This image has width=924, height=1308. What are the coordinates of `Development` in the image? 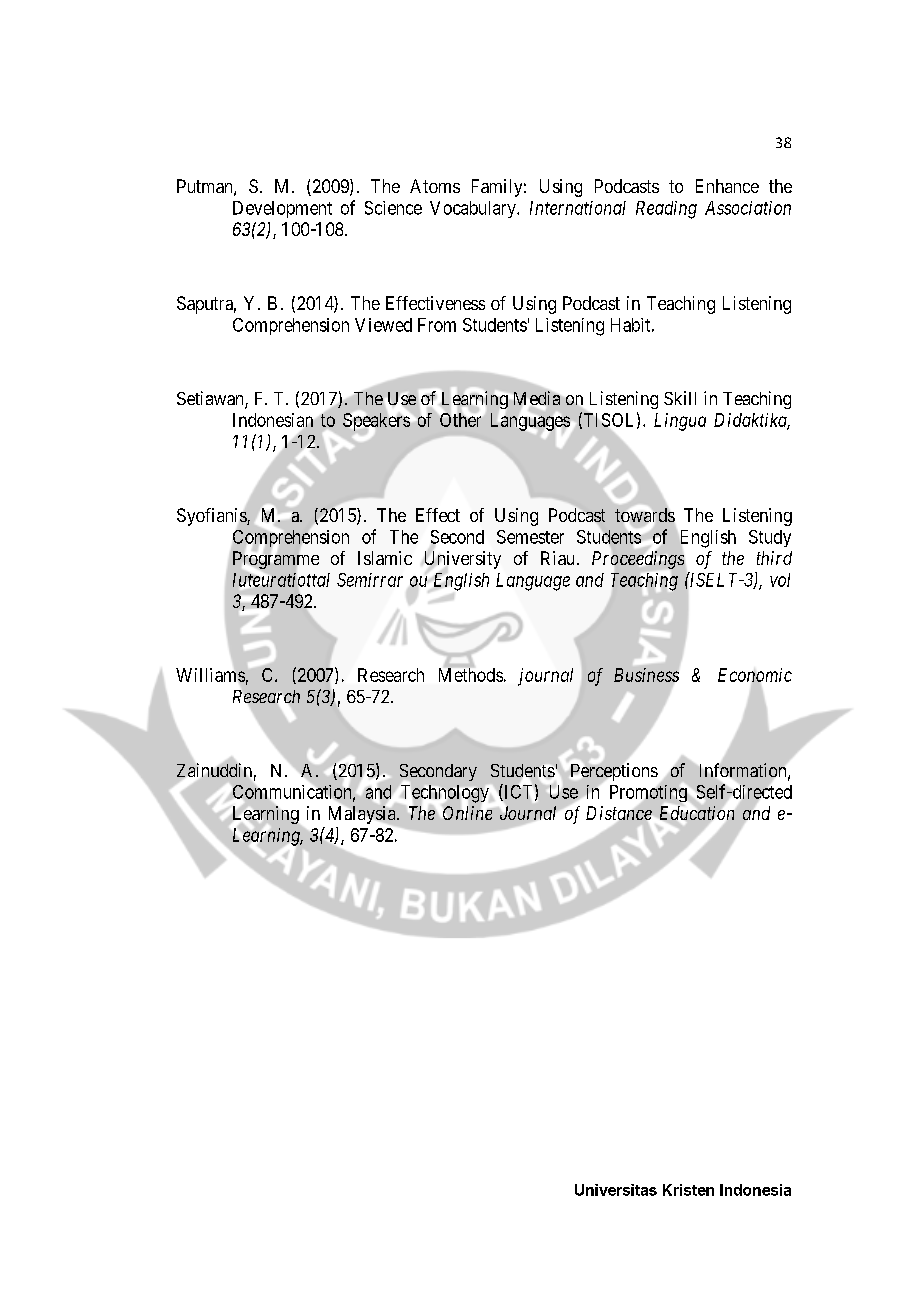 It's located at (282, 209).
